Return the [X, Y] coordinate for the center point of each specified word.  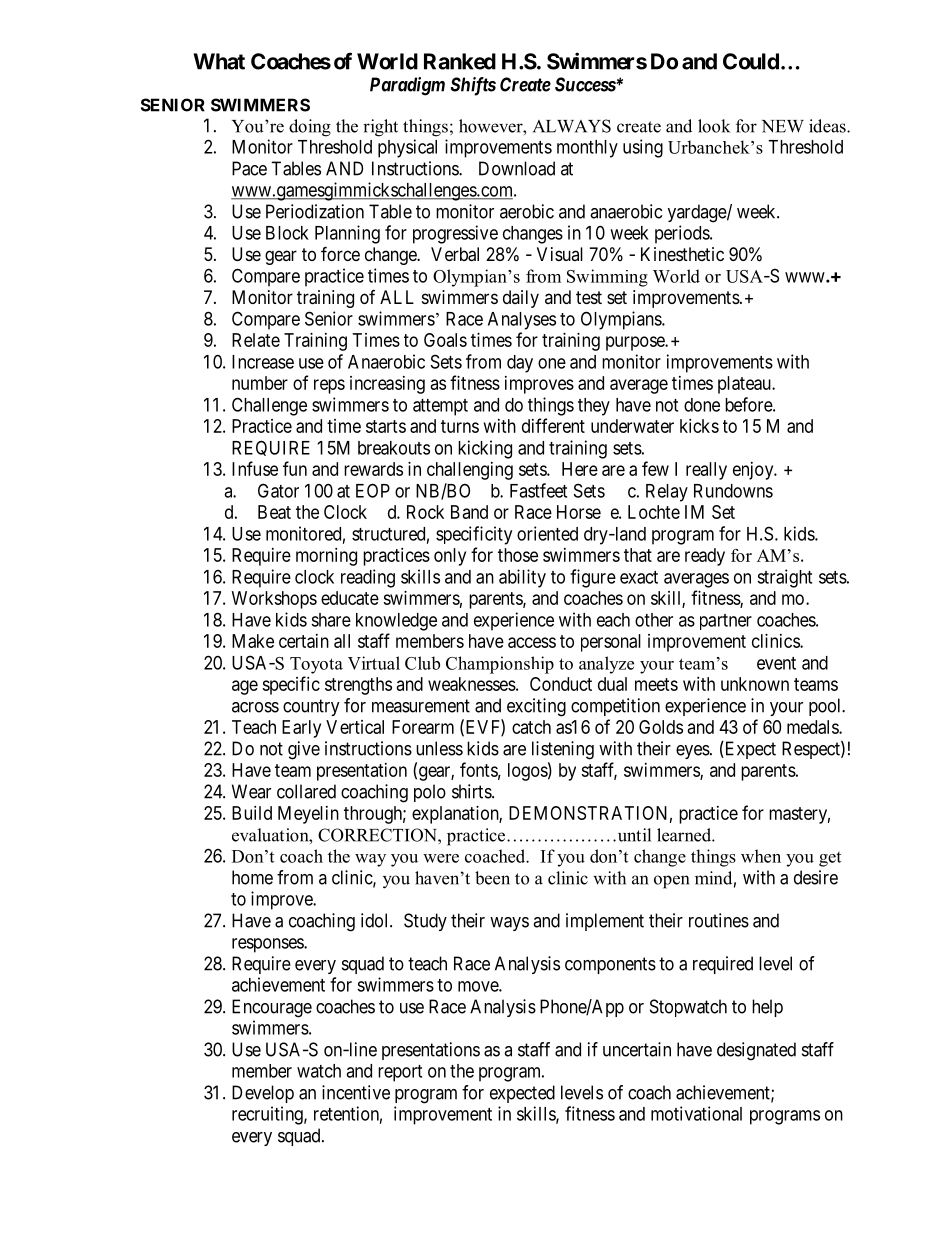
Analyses [522, 321]
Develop [263, 1094]
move [479, 986]
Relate [256, 340]
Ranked [460, 61]
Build [252, 813]
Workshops [274, 600]
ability [522, 578]
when [761, 856]
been [492, 878]
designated [756, 1051]
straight [784, 578]
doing [310, 128]
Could [751, 61]
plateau [745, 385]
